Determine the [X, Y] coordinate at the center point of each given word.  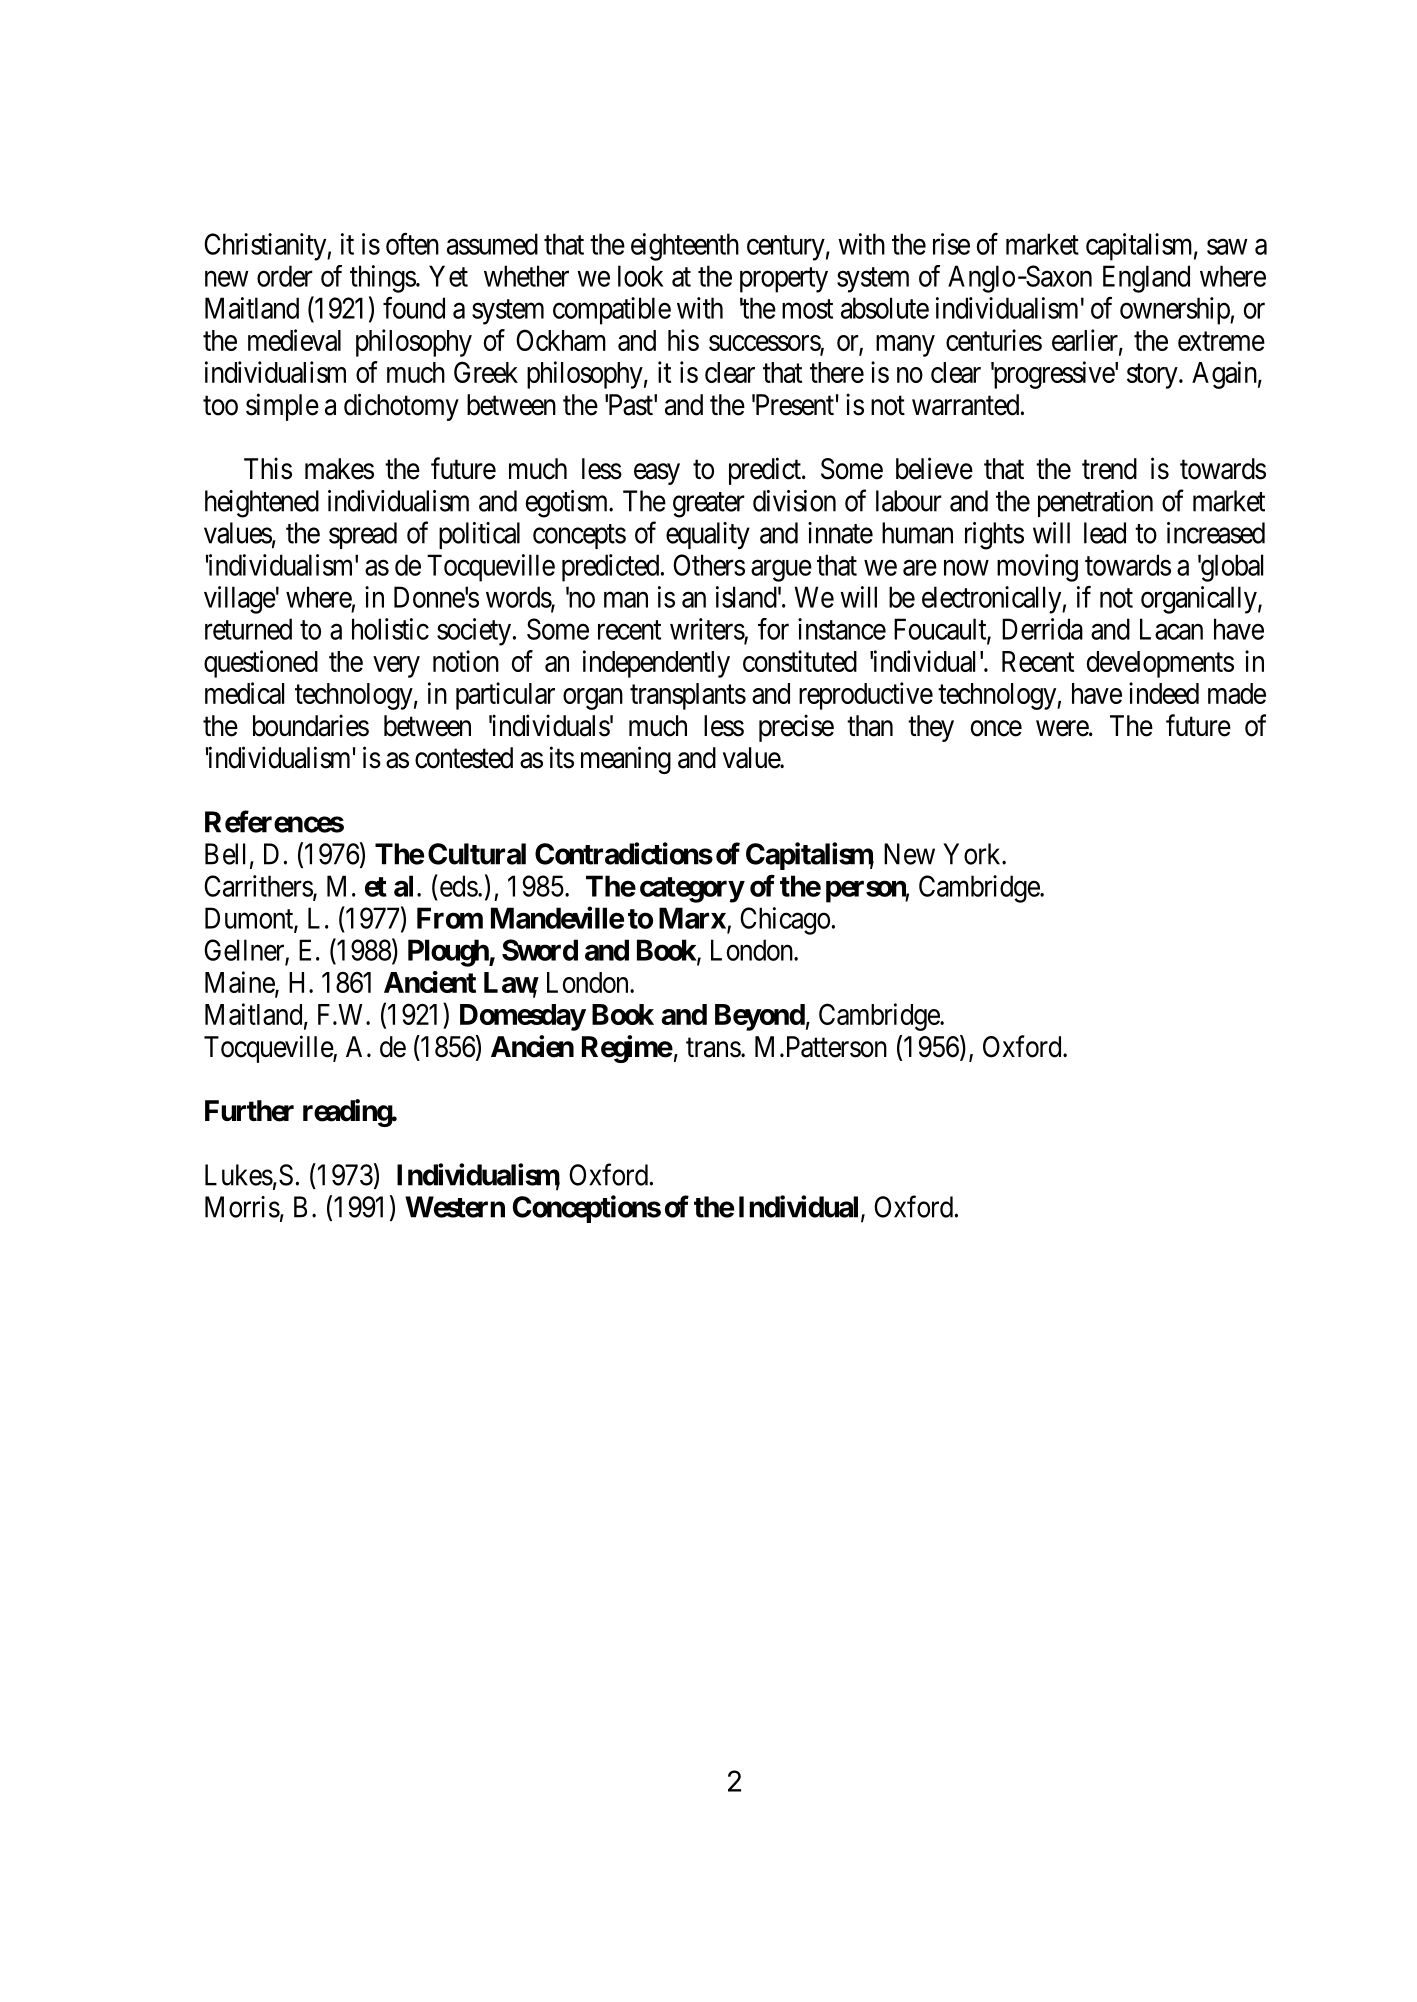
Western [455, 1207]
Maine [240, 983]
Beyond [760, 1017]
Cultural [477, 854]
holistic [390, 629]
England [1146, 279]
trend [1109, 469]
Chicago [785, 921]
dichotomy [401, 407]
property [784, 280]
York [973, 854]
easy [657, 474]
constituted [800, 661]
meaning [626, 760]
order [285, 276]
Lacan [1171, 629]
